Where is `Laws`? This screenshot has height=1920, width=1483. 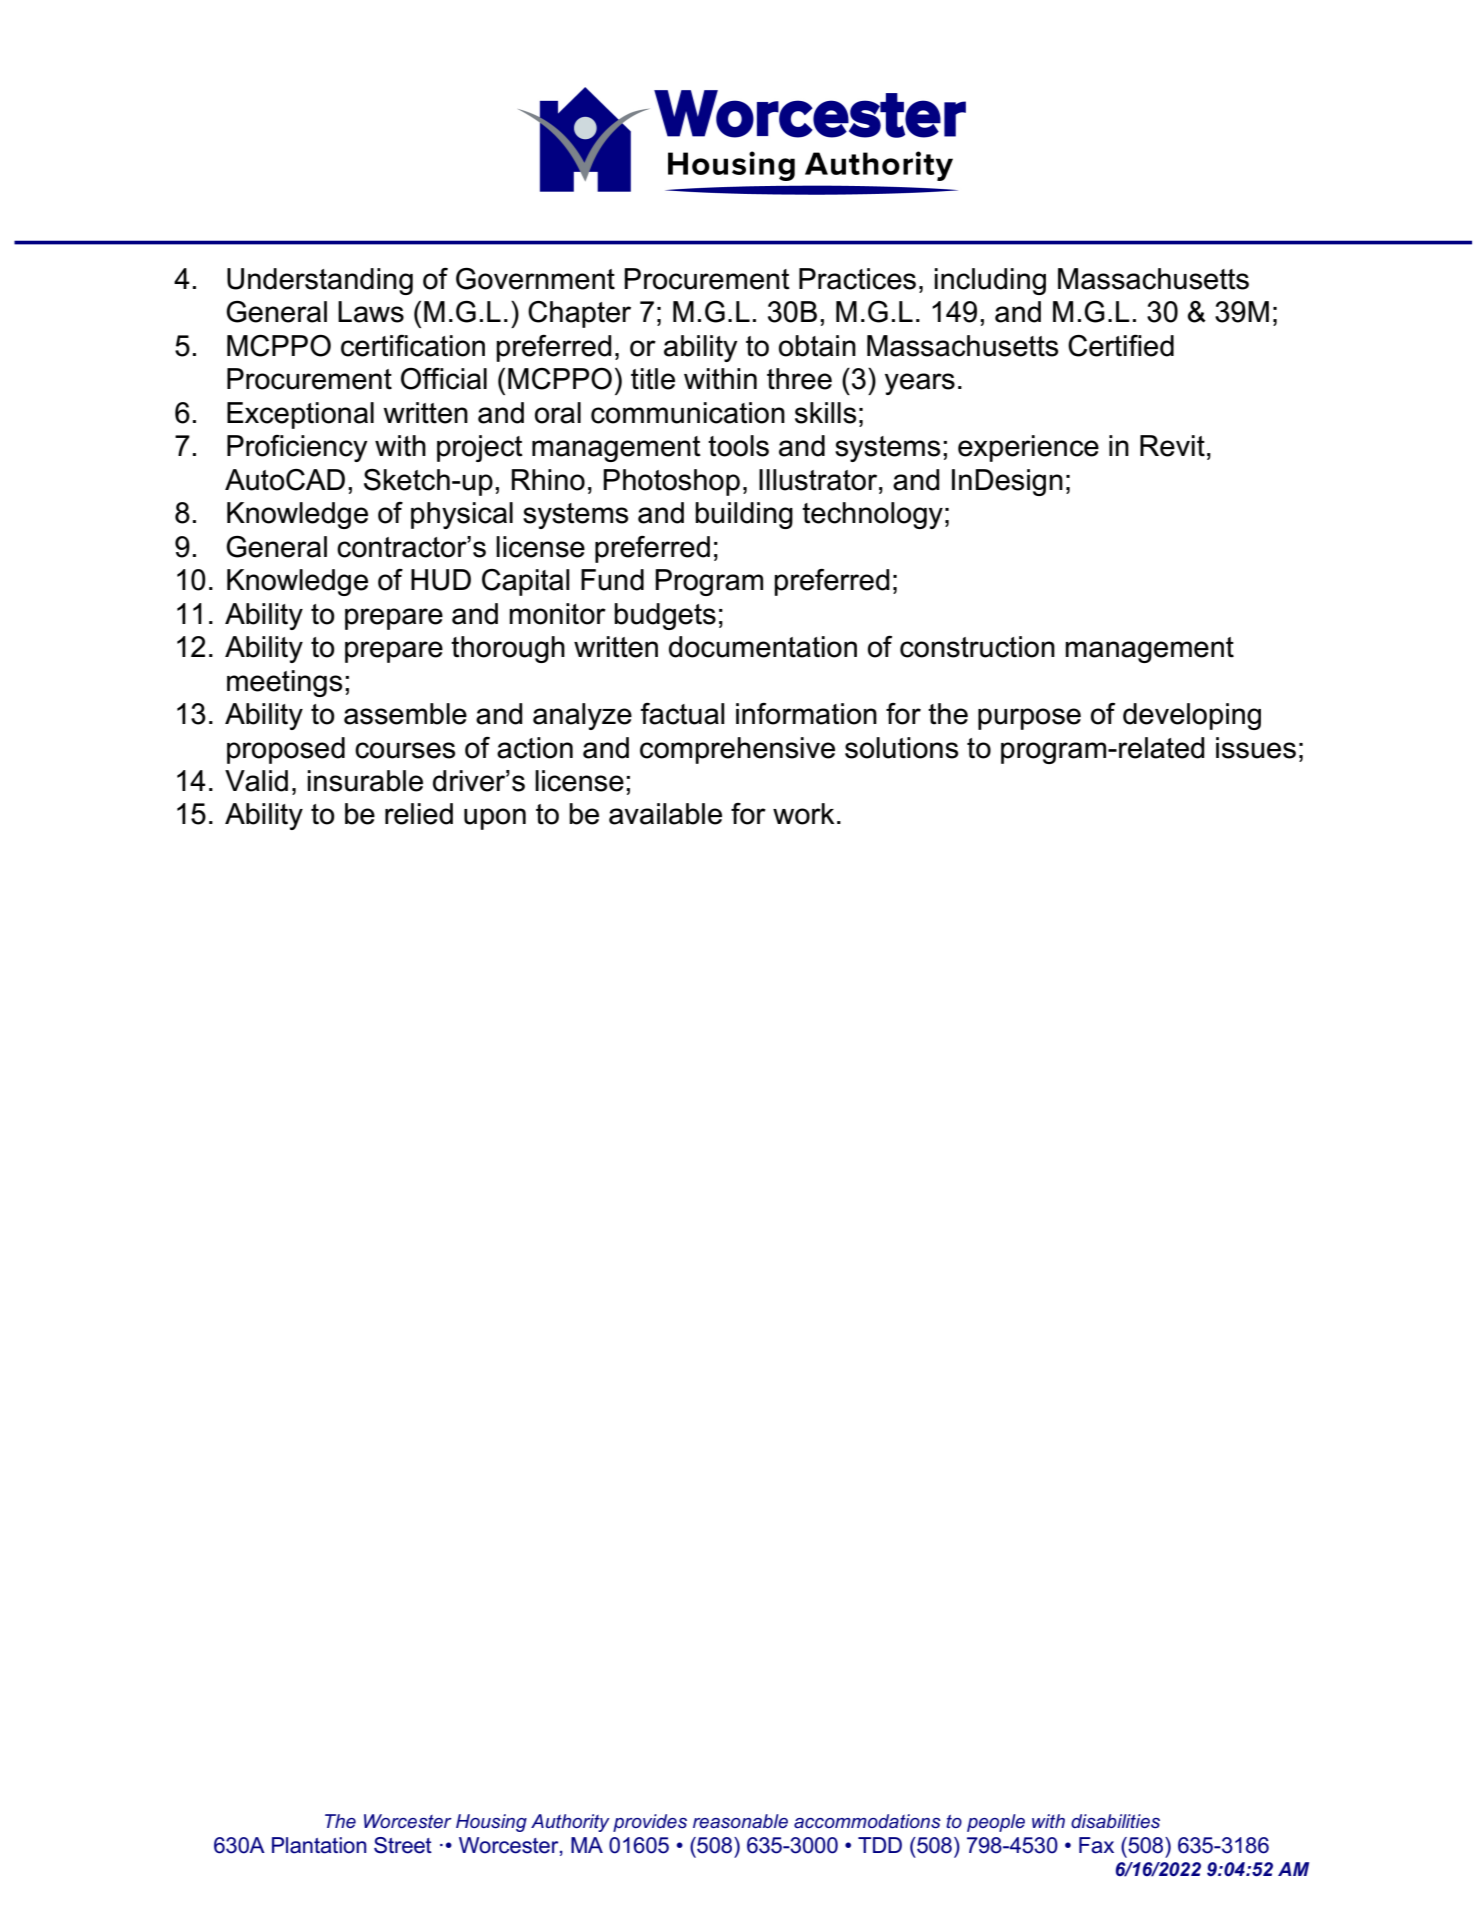 Laws is located at coordinates (371, 312).
